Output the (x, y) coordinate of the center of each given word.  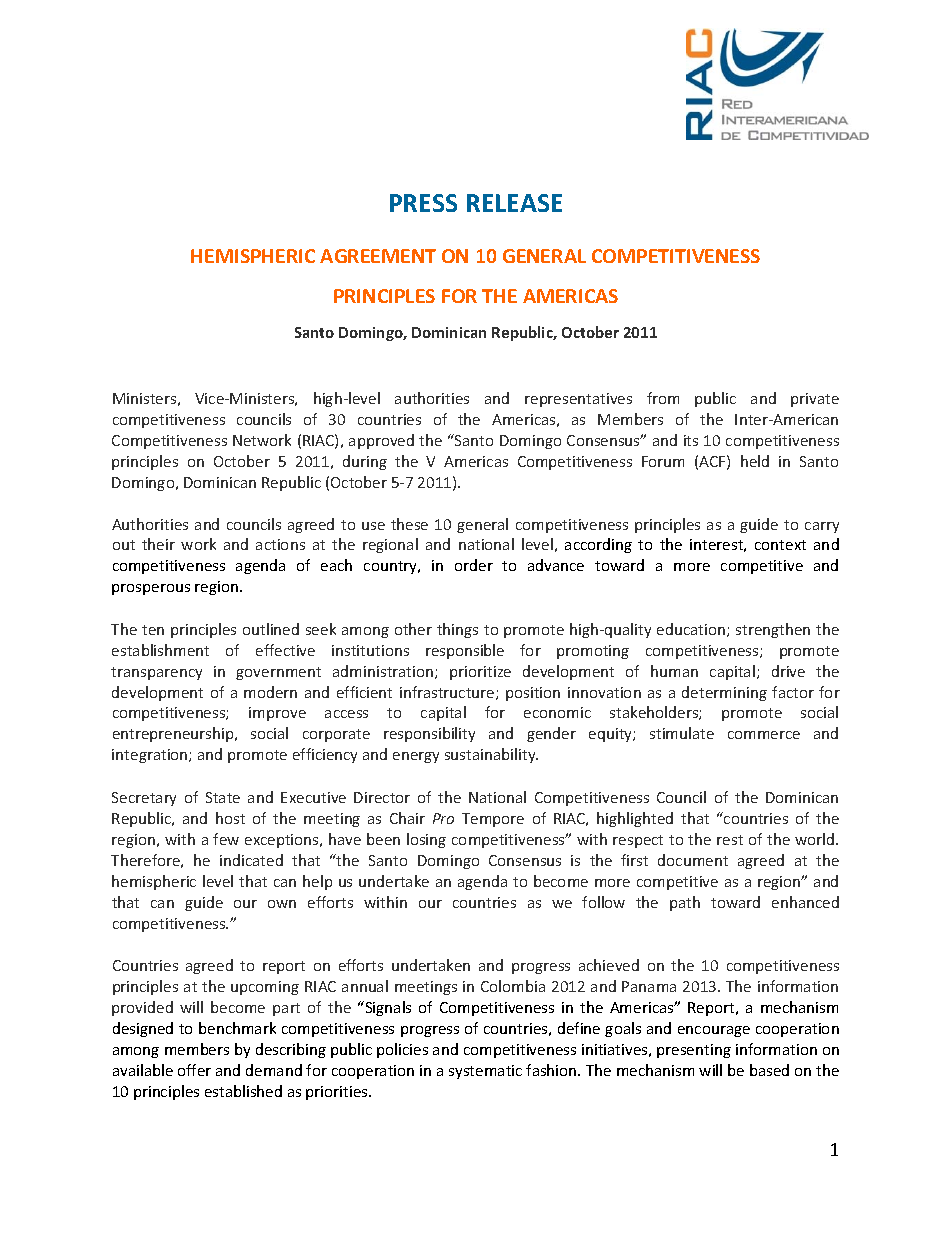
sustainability (491, 755)
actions (280, 544)
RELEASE (514, 203)
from (663, 398)
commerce (764, 735)
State (223, 797)
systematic (485, 1072)
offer (194, 1070)
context (780, 545)
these (409, 524)
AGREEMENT (378, 256)
